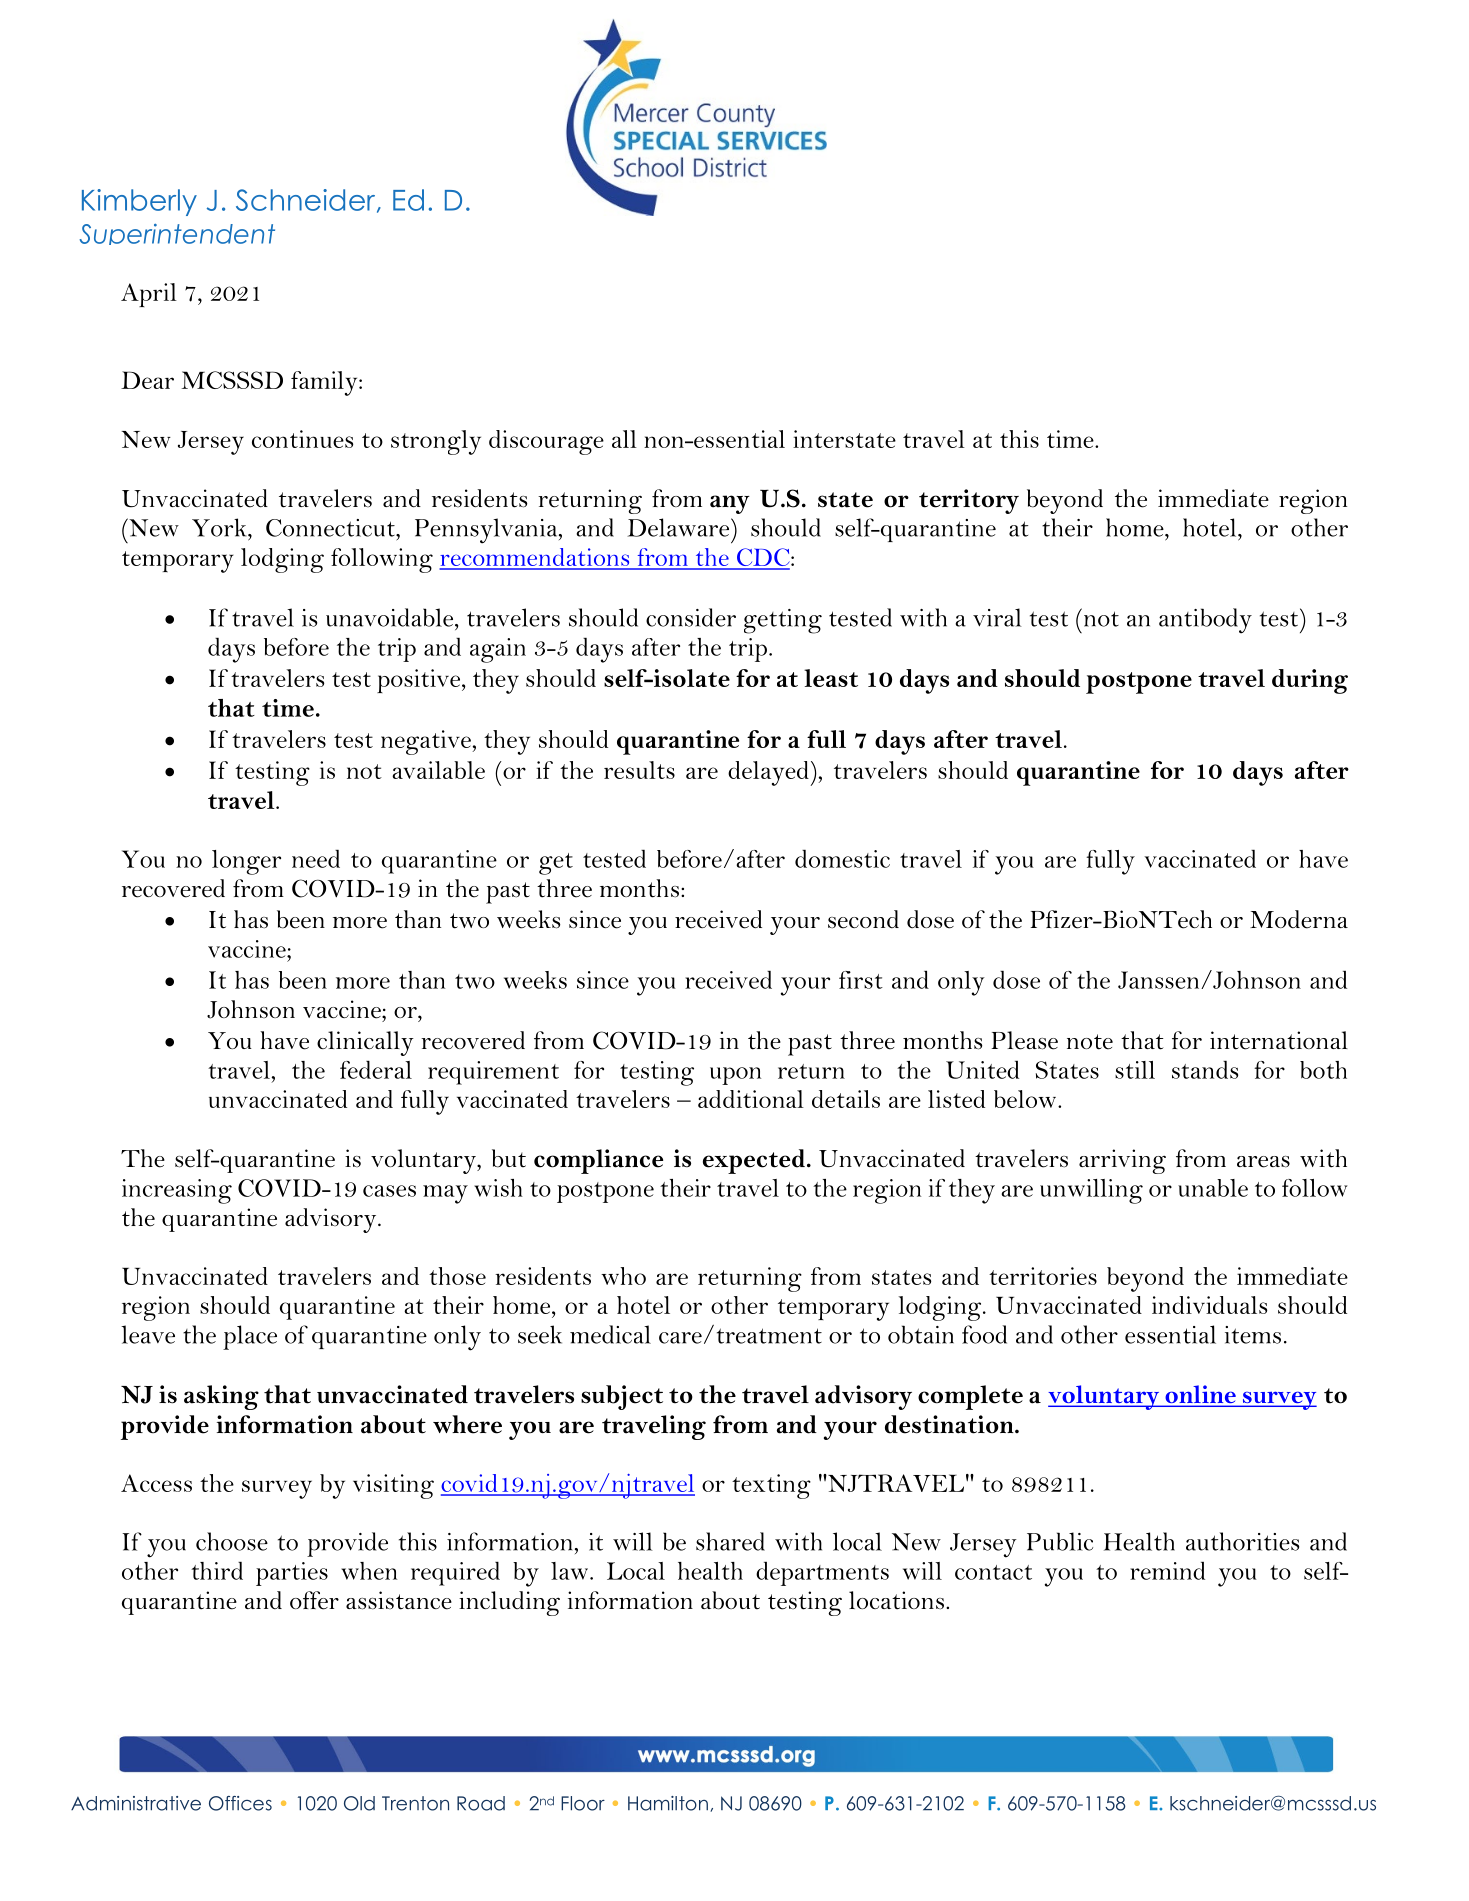  Describe the element at coordinates (365, 1043) in the image. I see `clinically` at that location.
